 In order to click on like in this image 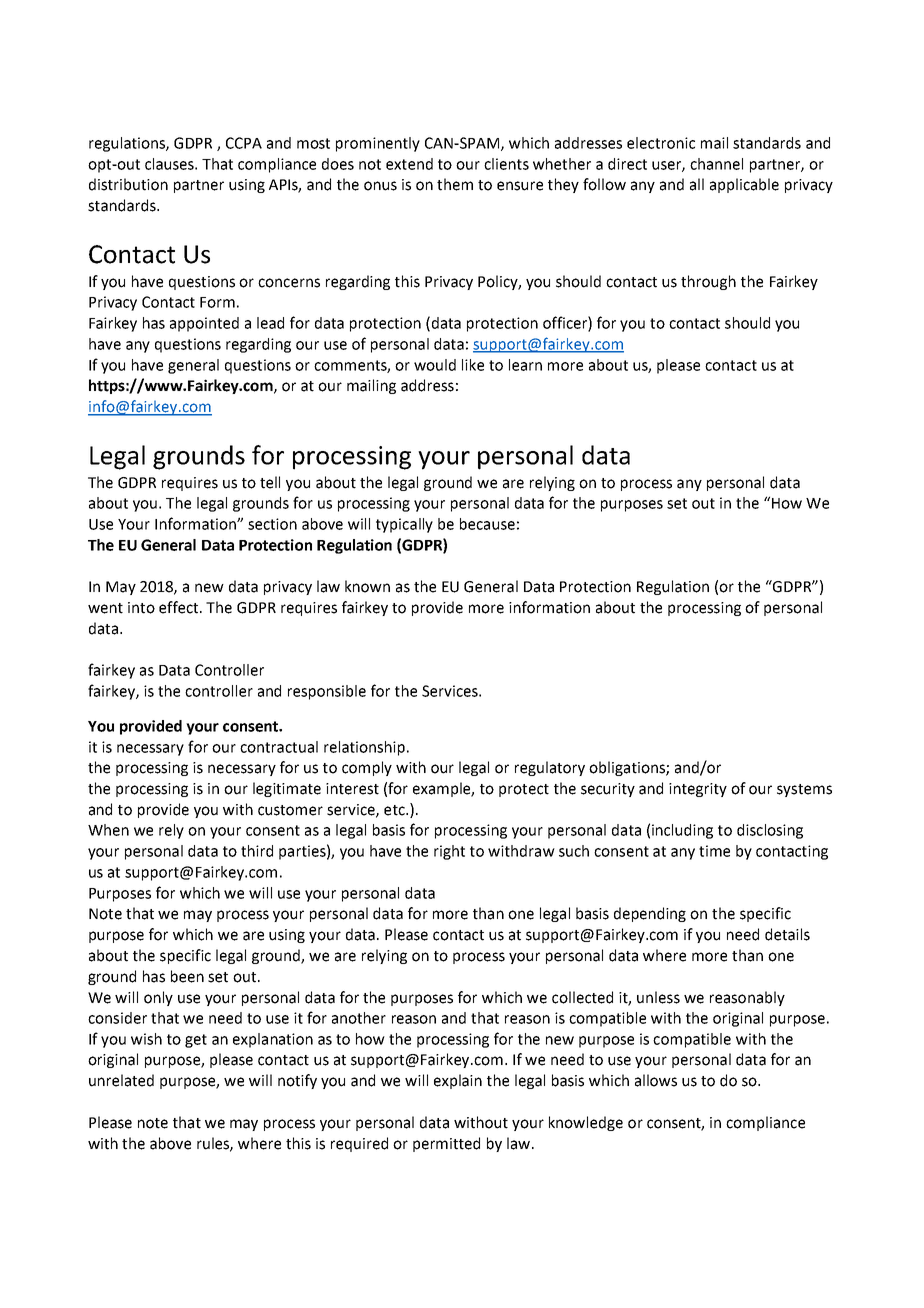, I will do `click(473, 365)`.
